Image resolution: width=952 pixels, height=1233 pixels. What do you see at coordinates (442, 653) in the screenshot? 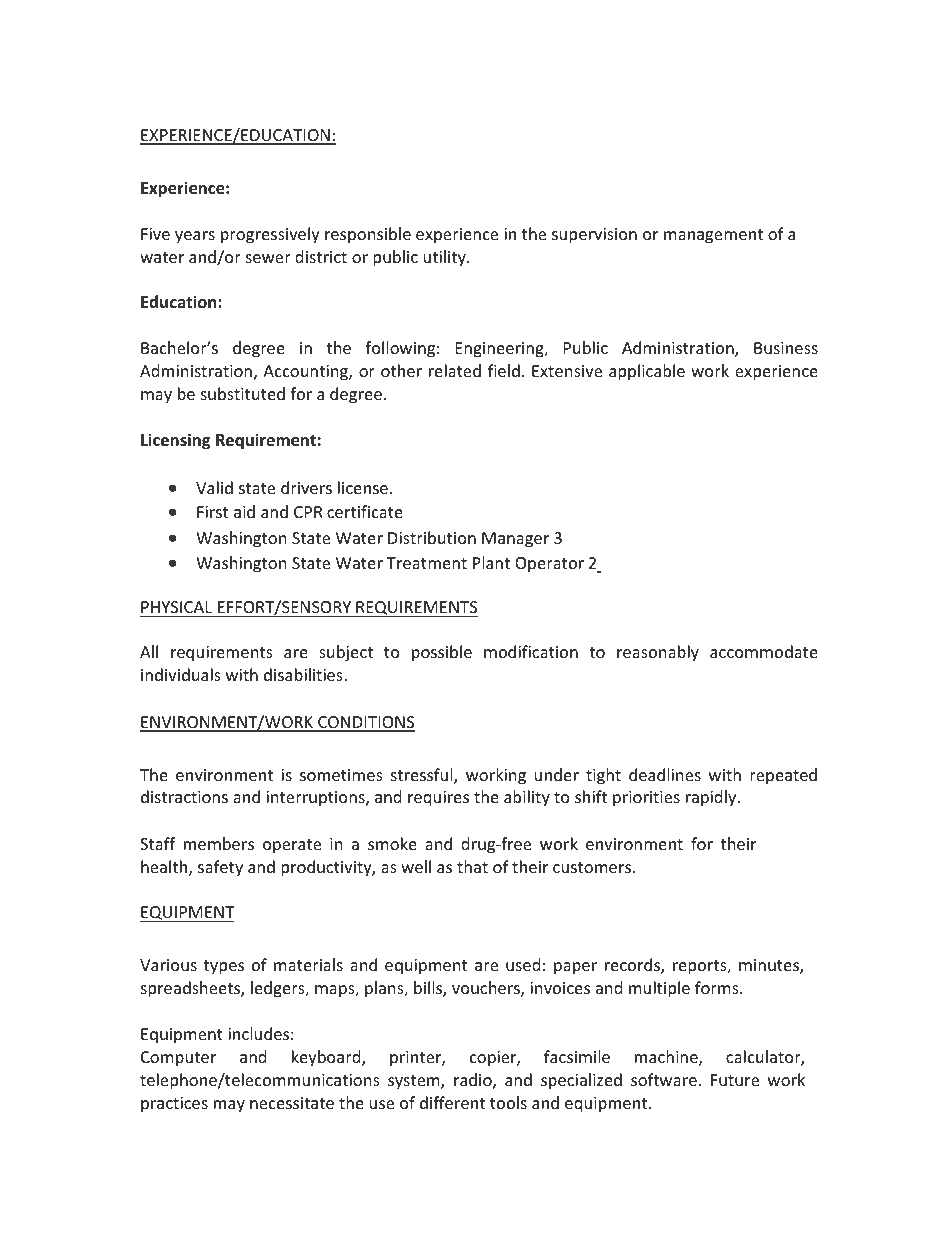
I see `possible` at bounding box center [442, 653].
